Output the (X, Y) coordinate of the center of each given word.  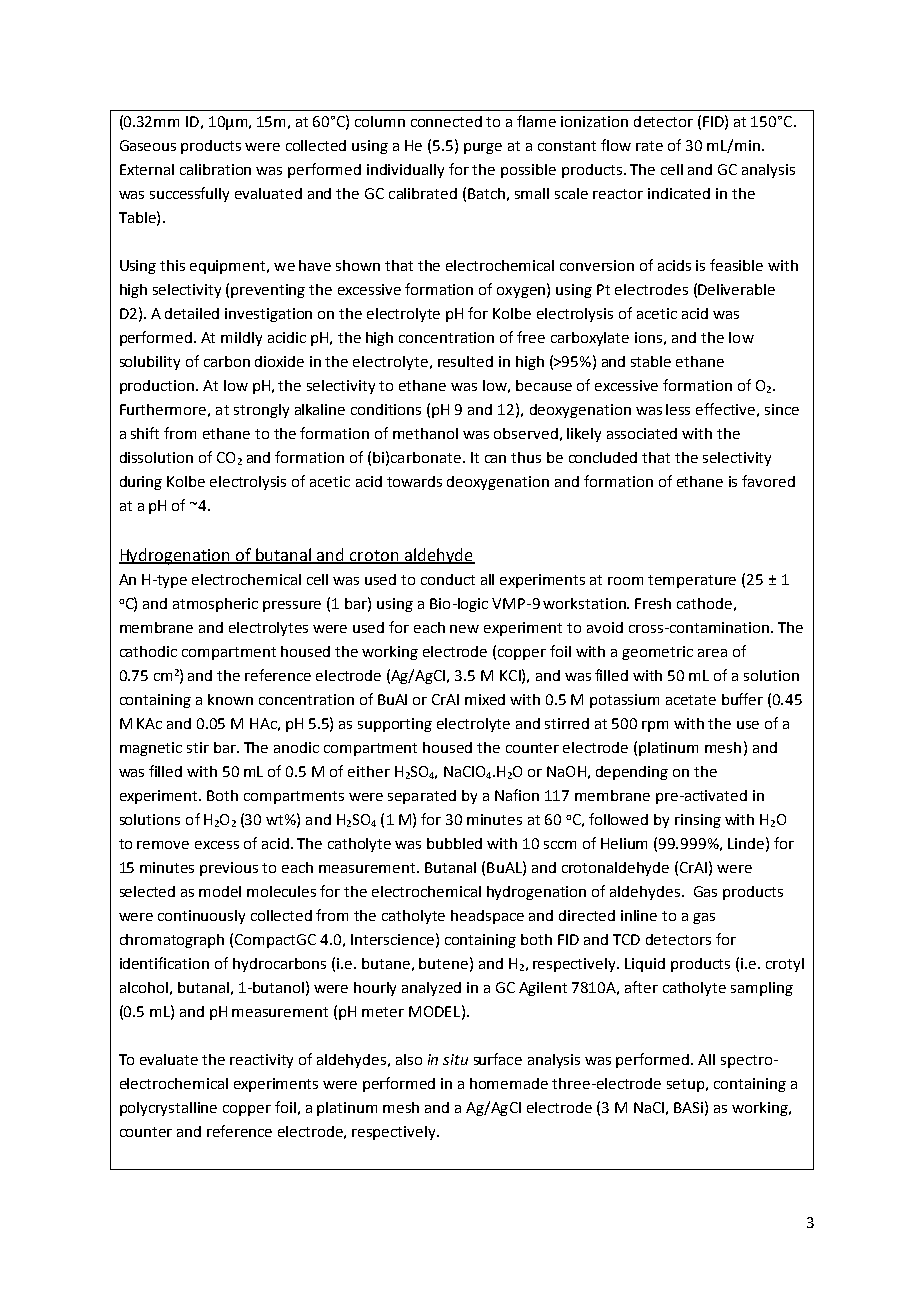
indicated (679, 193)
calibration (215, 169)
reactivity (261, 1061)
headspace (487, 917)
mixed (485, 699)
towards (414, 481)
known (230, 699)
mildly (241, 339)
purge (483, 148)
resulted (465, 361)
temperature (692, 581)
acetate (691, 700)
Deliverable (736, 289)
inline (639, 915)
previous (229, 869)
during (141, 483)
